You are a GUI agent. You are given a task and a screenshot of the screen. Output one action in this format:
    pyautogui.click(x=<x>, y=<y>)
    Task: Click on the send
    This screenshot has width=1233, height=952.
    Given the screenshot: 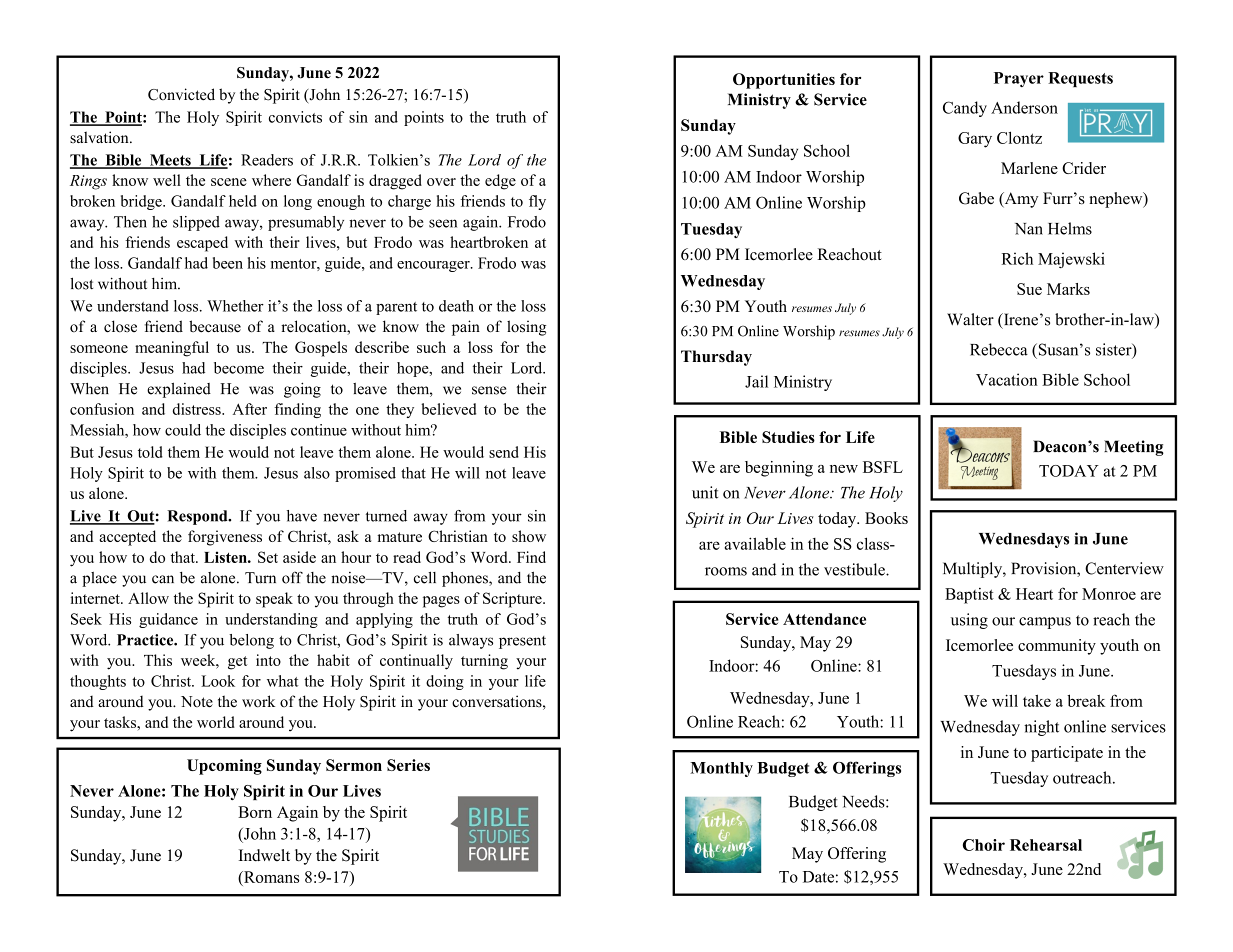 What is the action you would take?
    pyautogui.click(x=504, y=452)
